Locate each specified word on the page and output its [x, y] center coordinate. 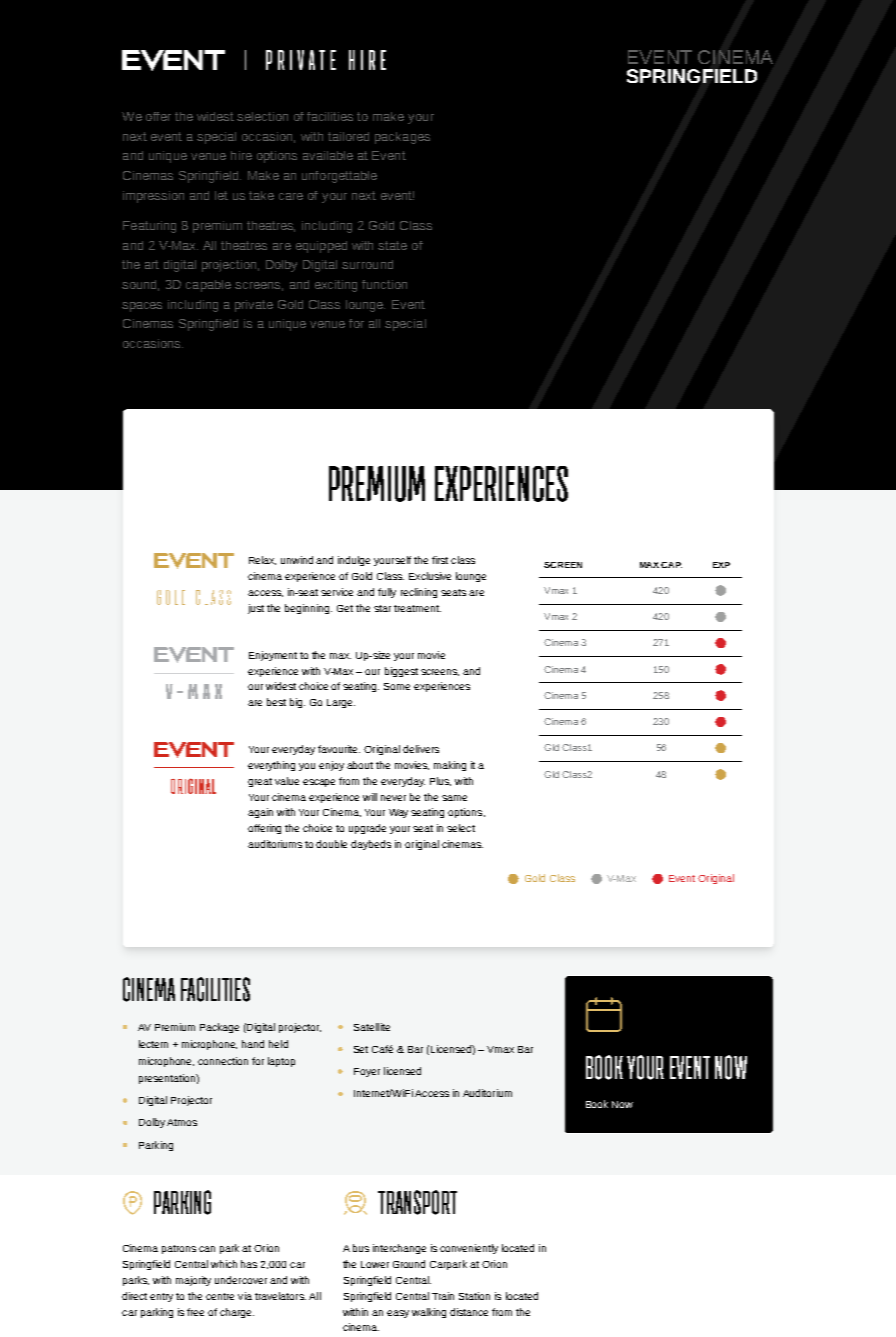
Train [443, 1296]
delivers [421, 749]
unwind [297, 560]
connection [223, 1061]
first [440, 560]
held [278, 1044]
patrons [179, 1249]
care [291, 196]
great [260, 782]
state [392, 245]
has [249, 1264]
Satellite [372, 1027]
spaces [142, 307]
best [276, 702]
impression [153, 197]
